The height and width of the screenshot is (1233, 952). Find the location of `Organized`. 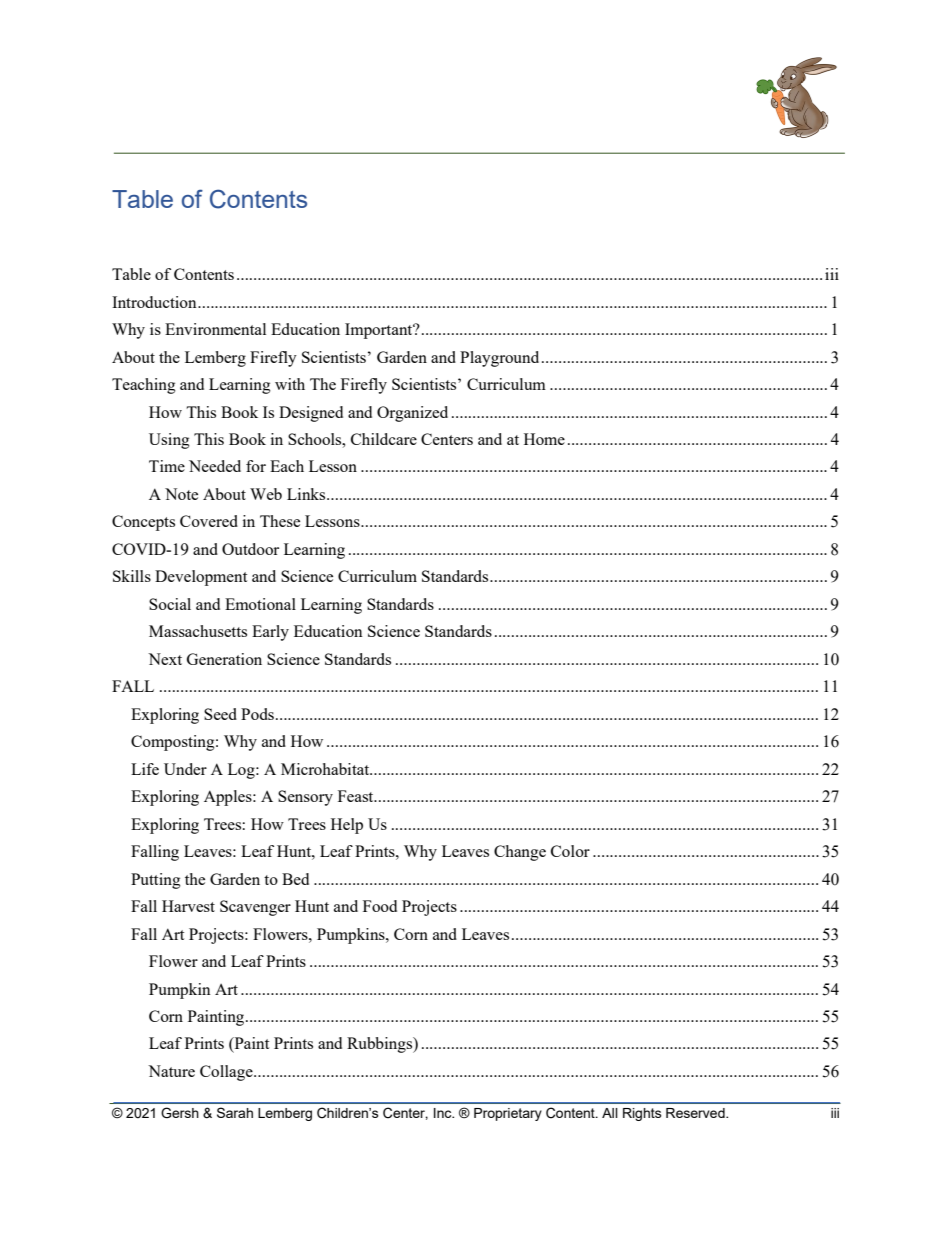

Organized is located at coordinates (412, 414).
